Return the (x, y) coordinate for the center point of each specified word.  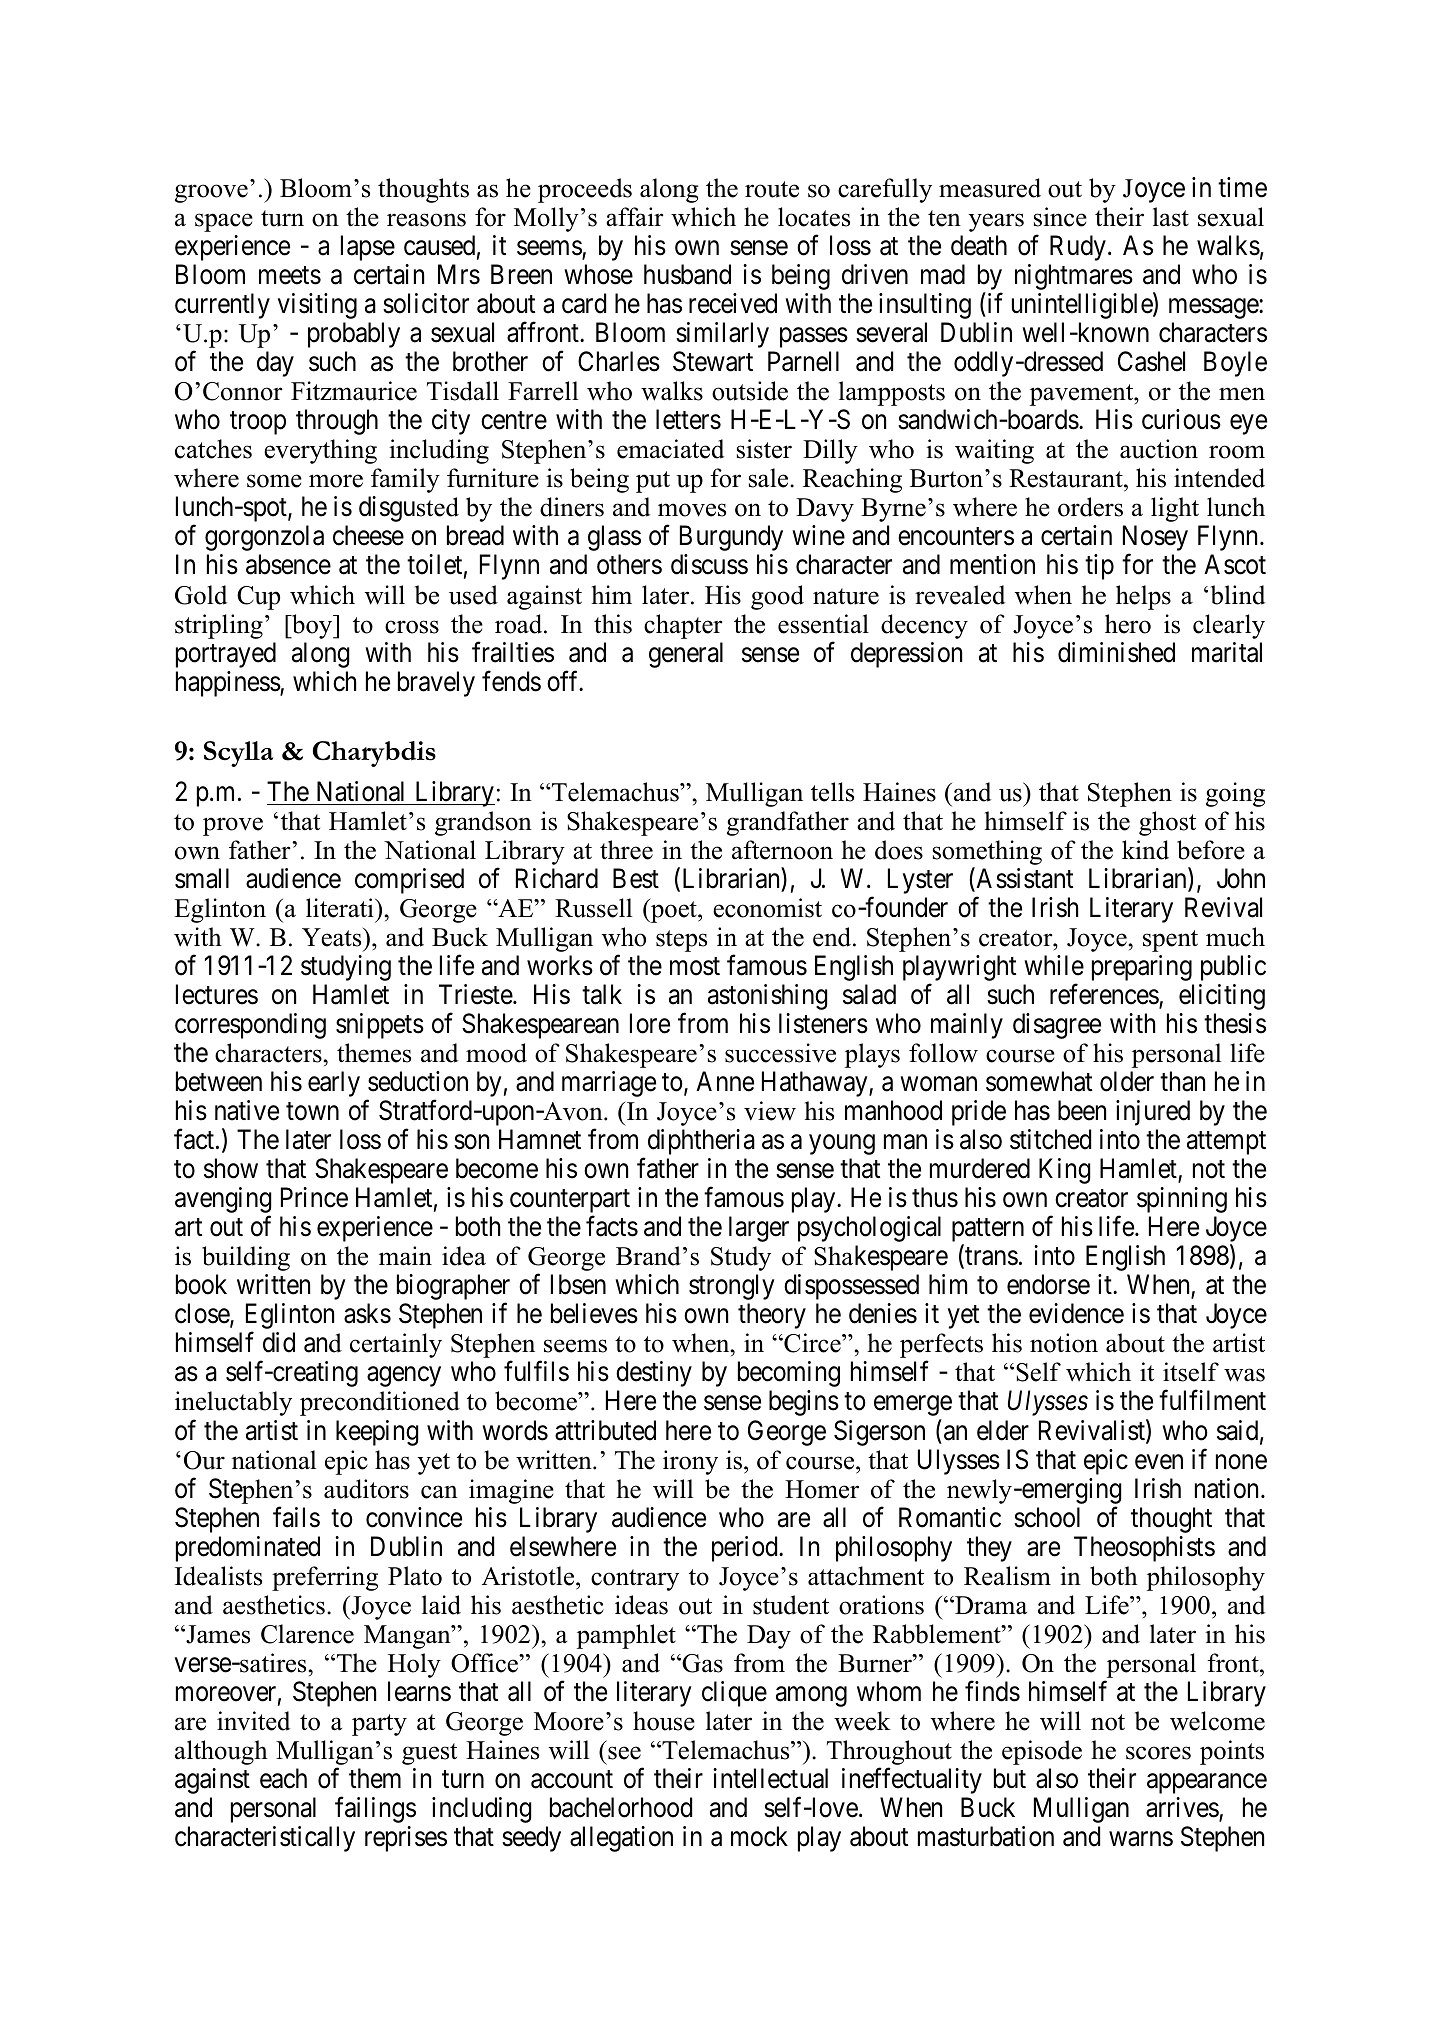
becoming (789, 1374)
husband (687, 274)
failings (375, 1810)
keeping (377, 1433)
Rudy (1078, 248)
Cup (258, 598)
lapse (368, 248)
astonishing (768, 997)
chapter (683, 626)
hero (1128, 624)
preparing (1142, 968)
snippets (380, 1026)
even (1159, 1462)
